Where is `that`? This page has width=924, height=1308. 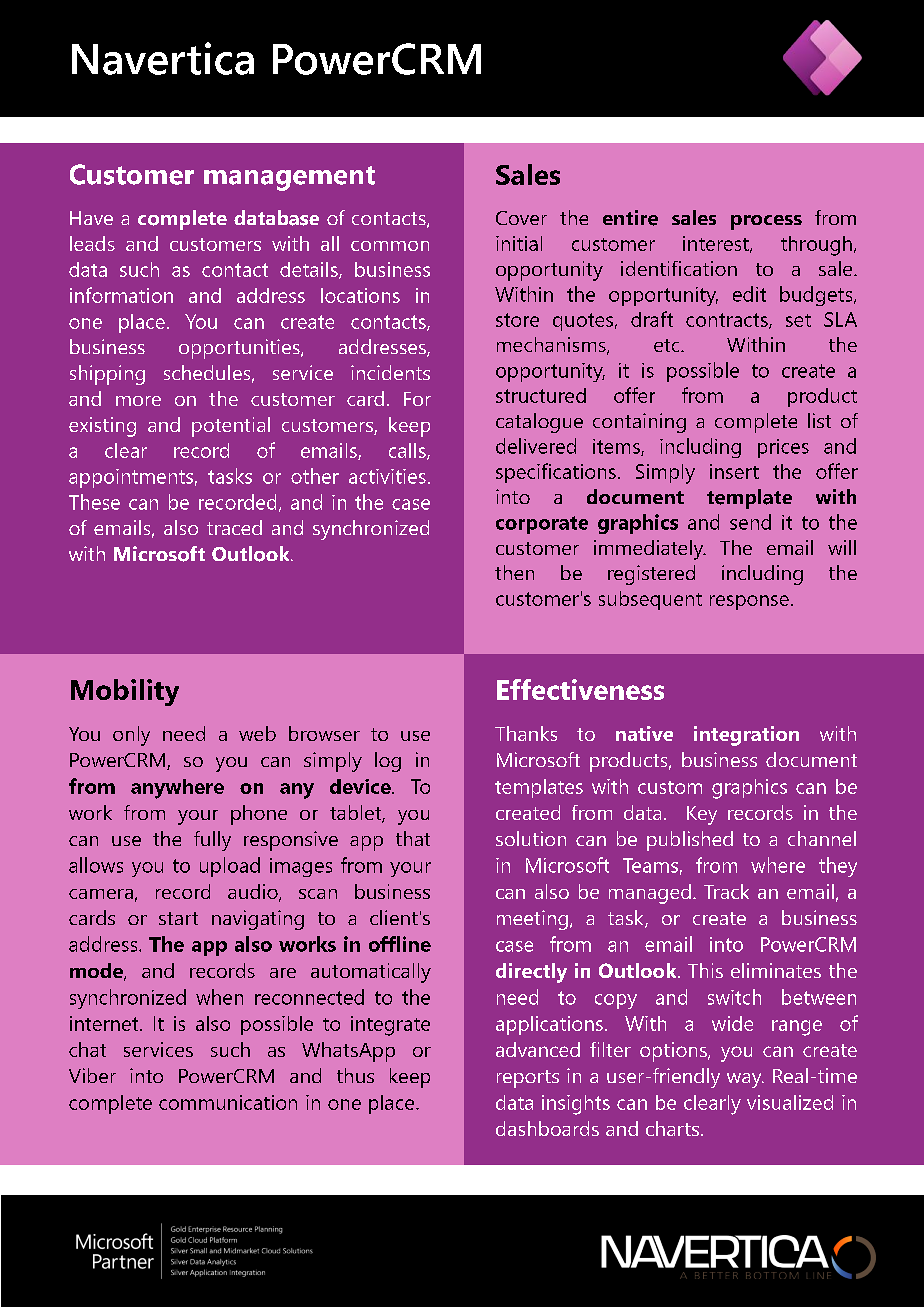
that is located at coordinates (413, 838).
